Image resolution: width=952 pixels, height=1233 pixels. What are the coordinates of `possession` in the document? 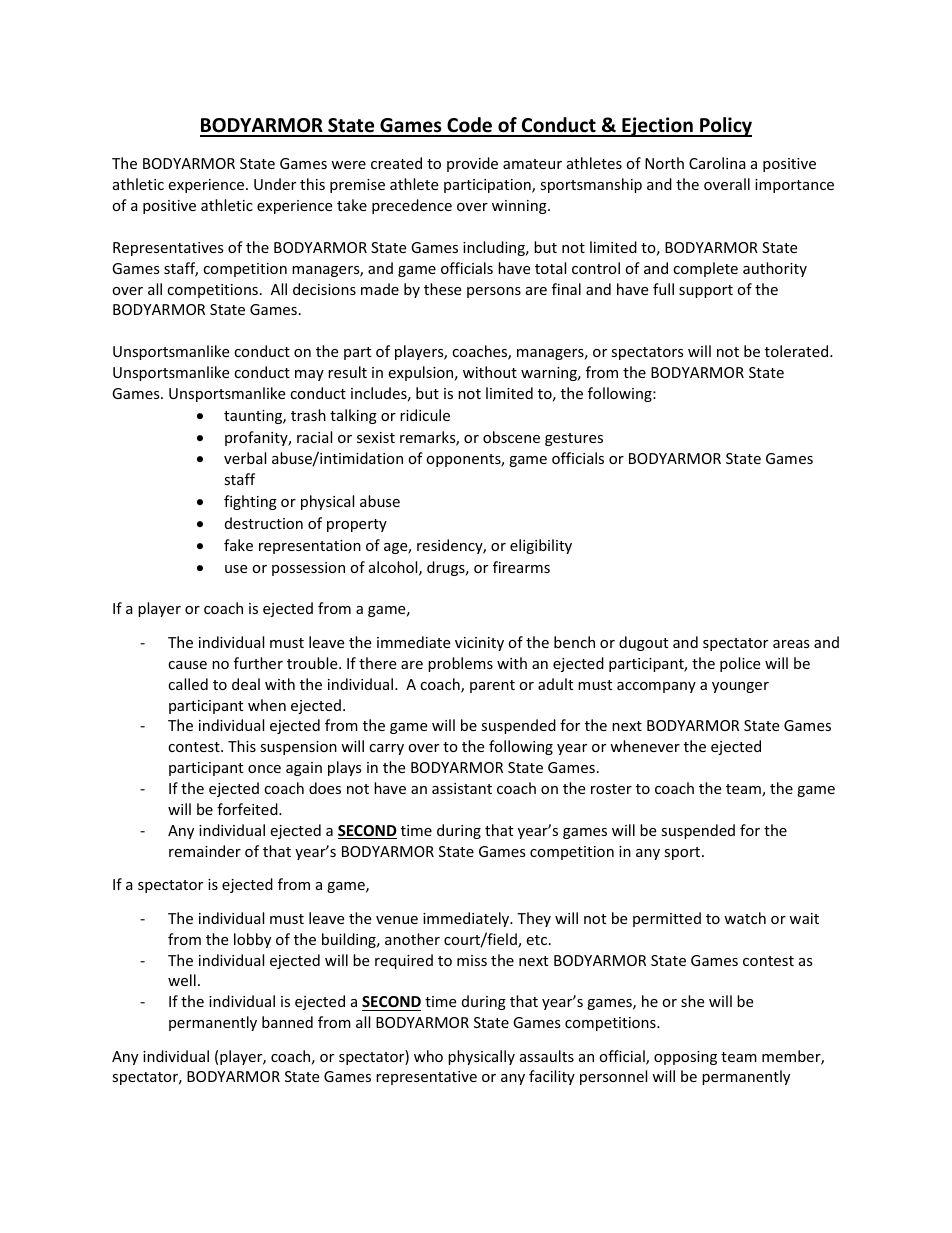 It's located at (308, 569).
